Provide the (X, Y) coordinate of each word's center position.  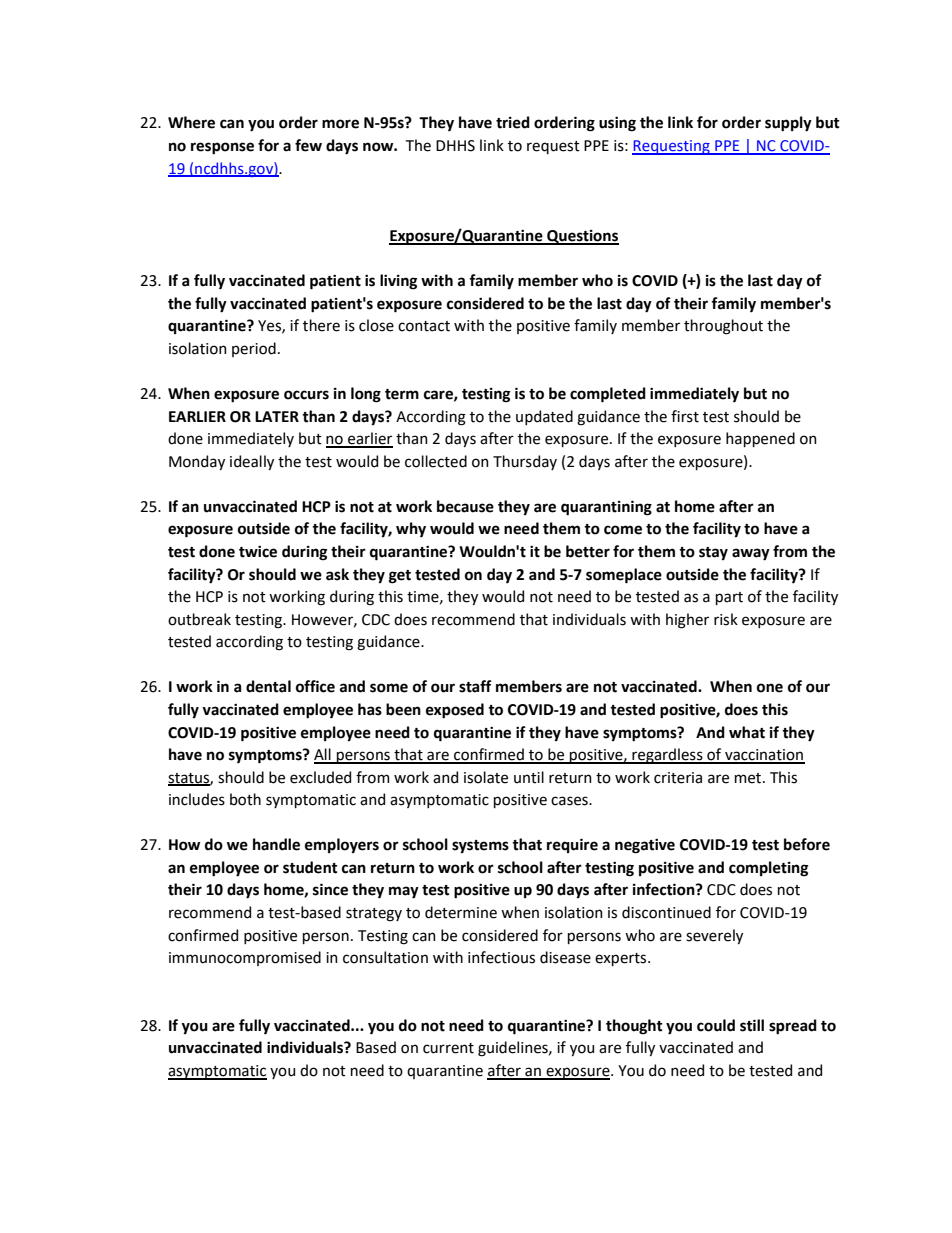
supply (788, 124)
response (222, 148)
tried (513, 122)
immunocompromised (245, 958)
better (588, 551)
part (729, 598)
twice (258, 552)
